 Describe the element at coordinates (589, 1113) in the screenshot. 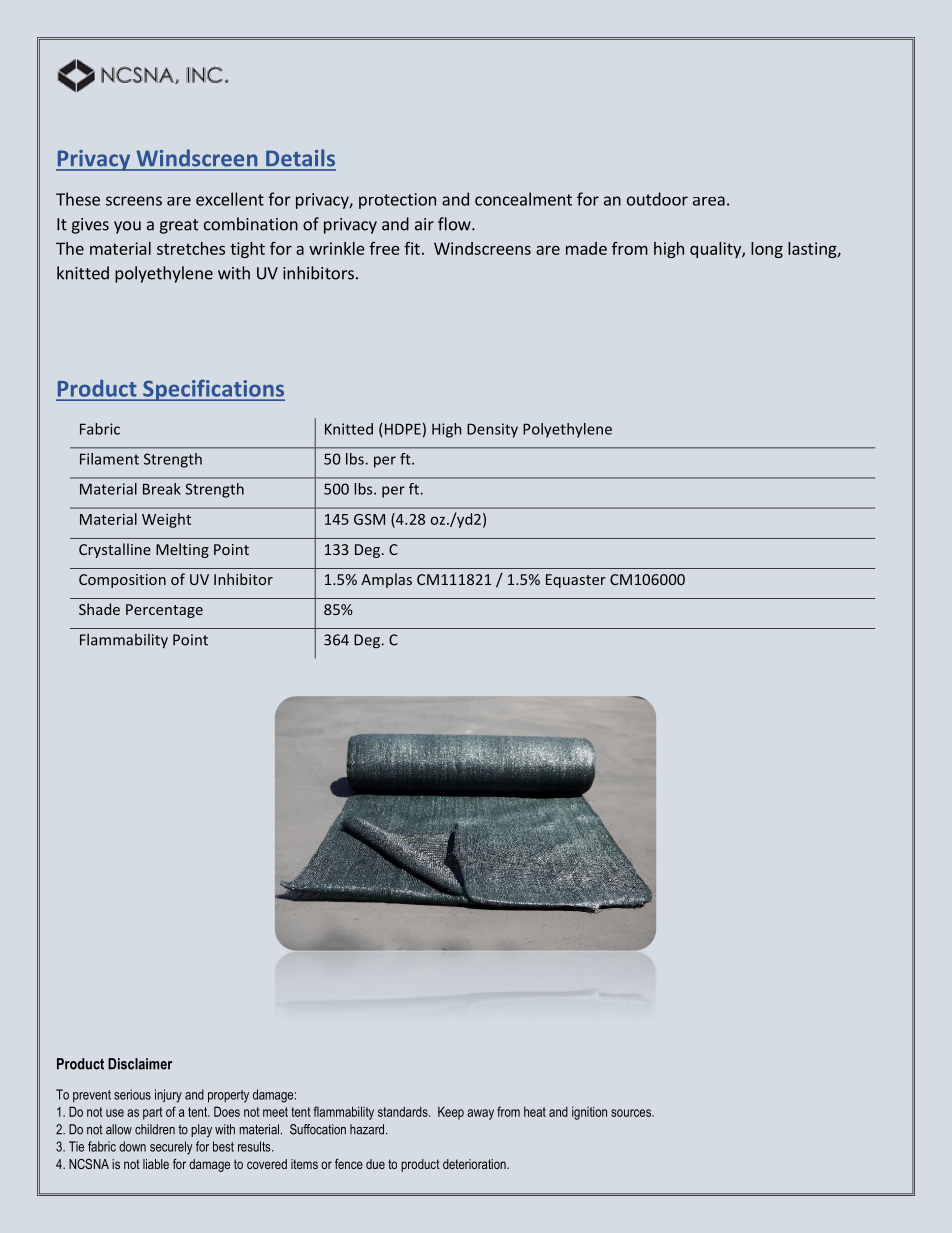

I see `ignition` at that location.
